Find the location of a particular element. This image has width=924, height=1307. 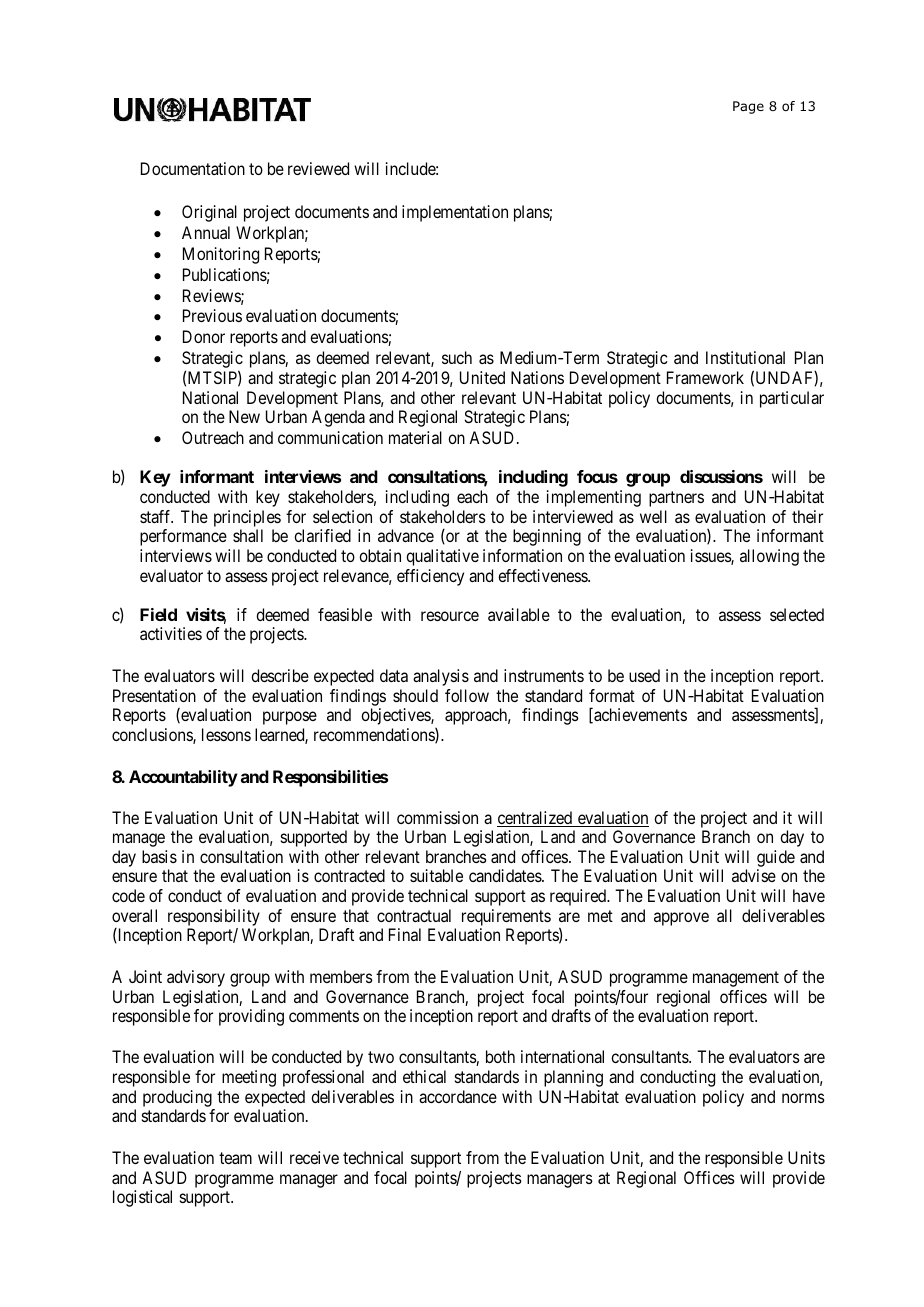

Documentation is located at coordinates (193, 168).
